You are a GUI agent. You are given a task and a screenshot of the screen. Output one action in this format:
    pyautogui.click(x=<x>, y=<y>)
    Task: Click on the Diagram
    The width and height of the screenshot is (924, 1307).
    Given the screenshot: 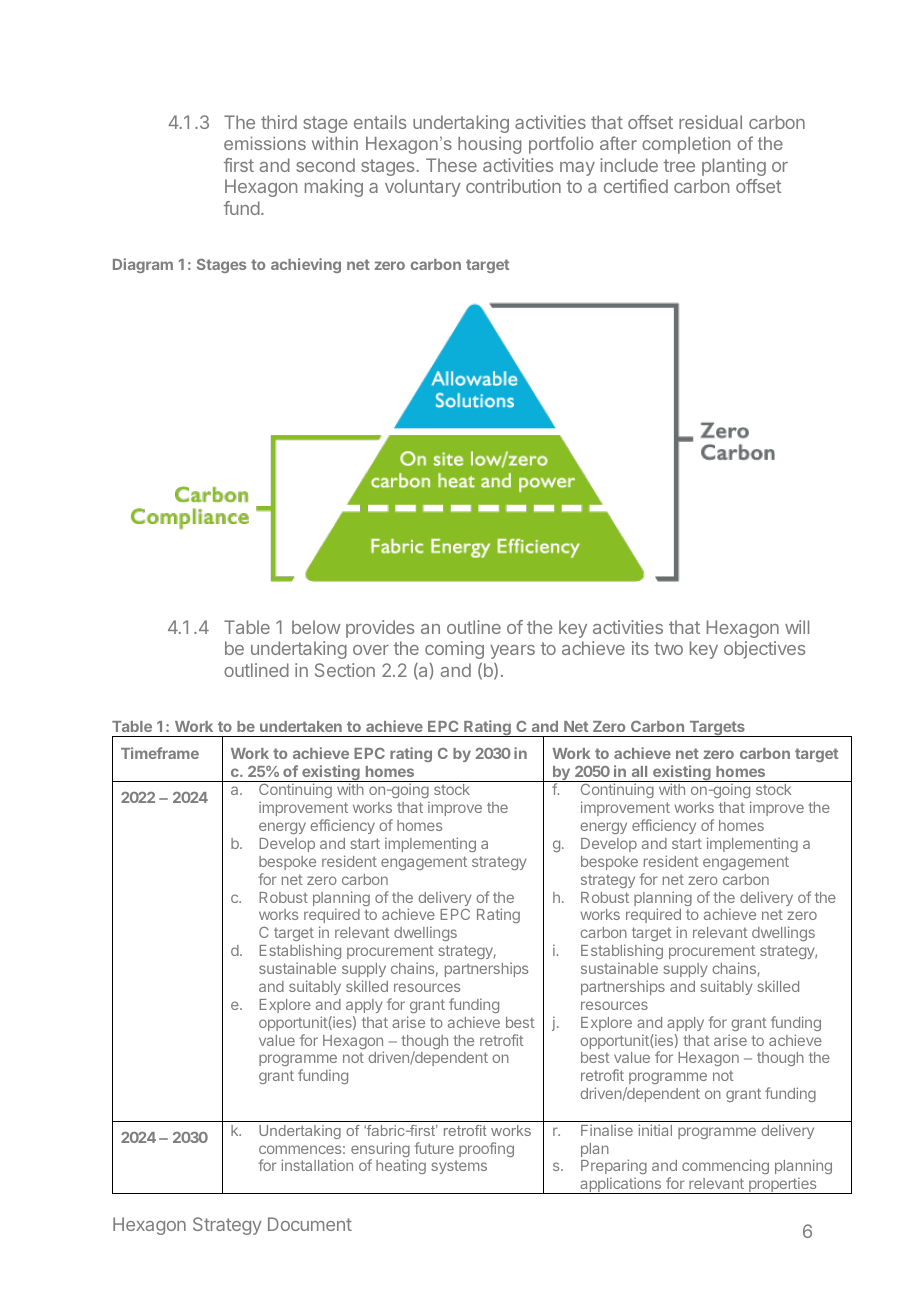 What is the action you would take?
    pyautogui.click(x=143, y=265)
